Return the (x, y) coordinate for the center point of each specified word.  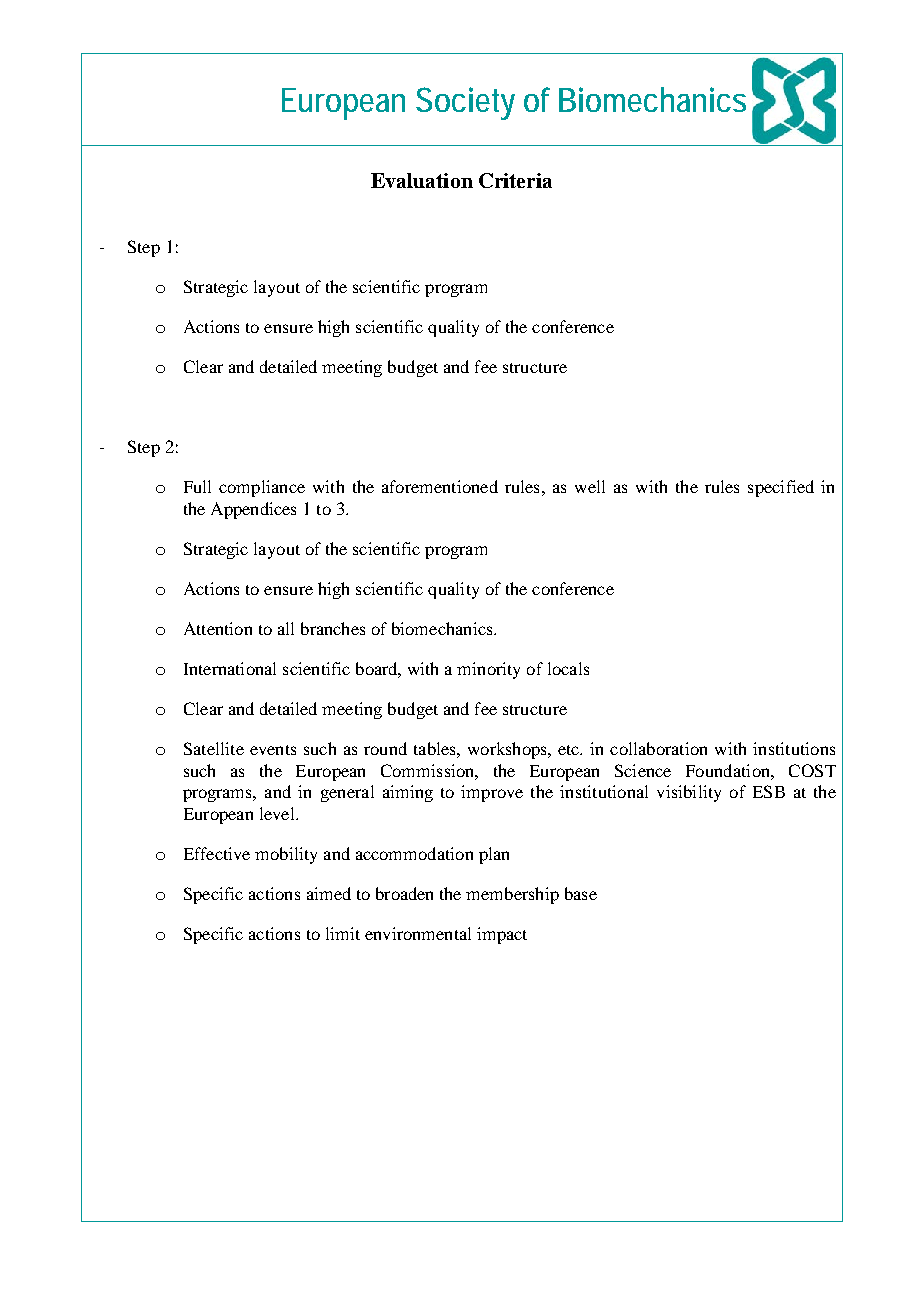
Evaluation (422, 180)
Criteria (515, 180)
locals (568, 668)
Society (465, 103)
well (590, 486)
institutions (794, 748)
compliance (262, 488)
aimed (329, 893)
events (273, 750)
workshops (508, 750)
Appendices (253, 510)
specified (781, 488)
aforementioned (440, 486)
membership (512, 895)
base (581, 893)
